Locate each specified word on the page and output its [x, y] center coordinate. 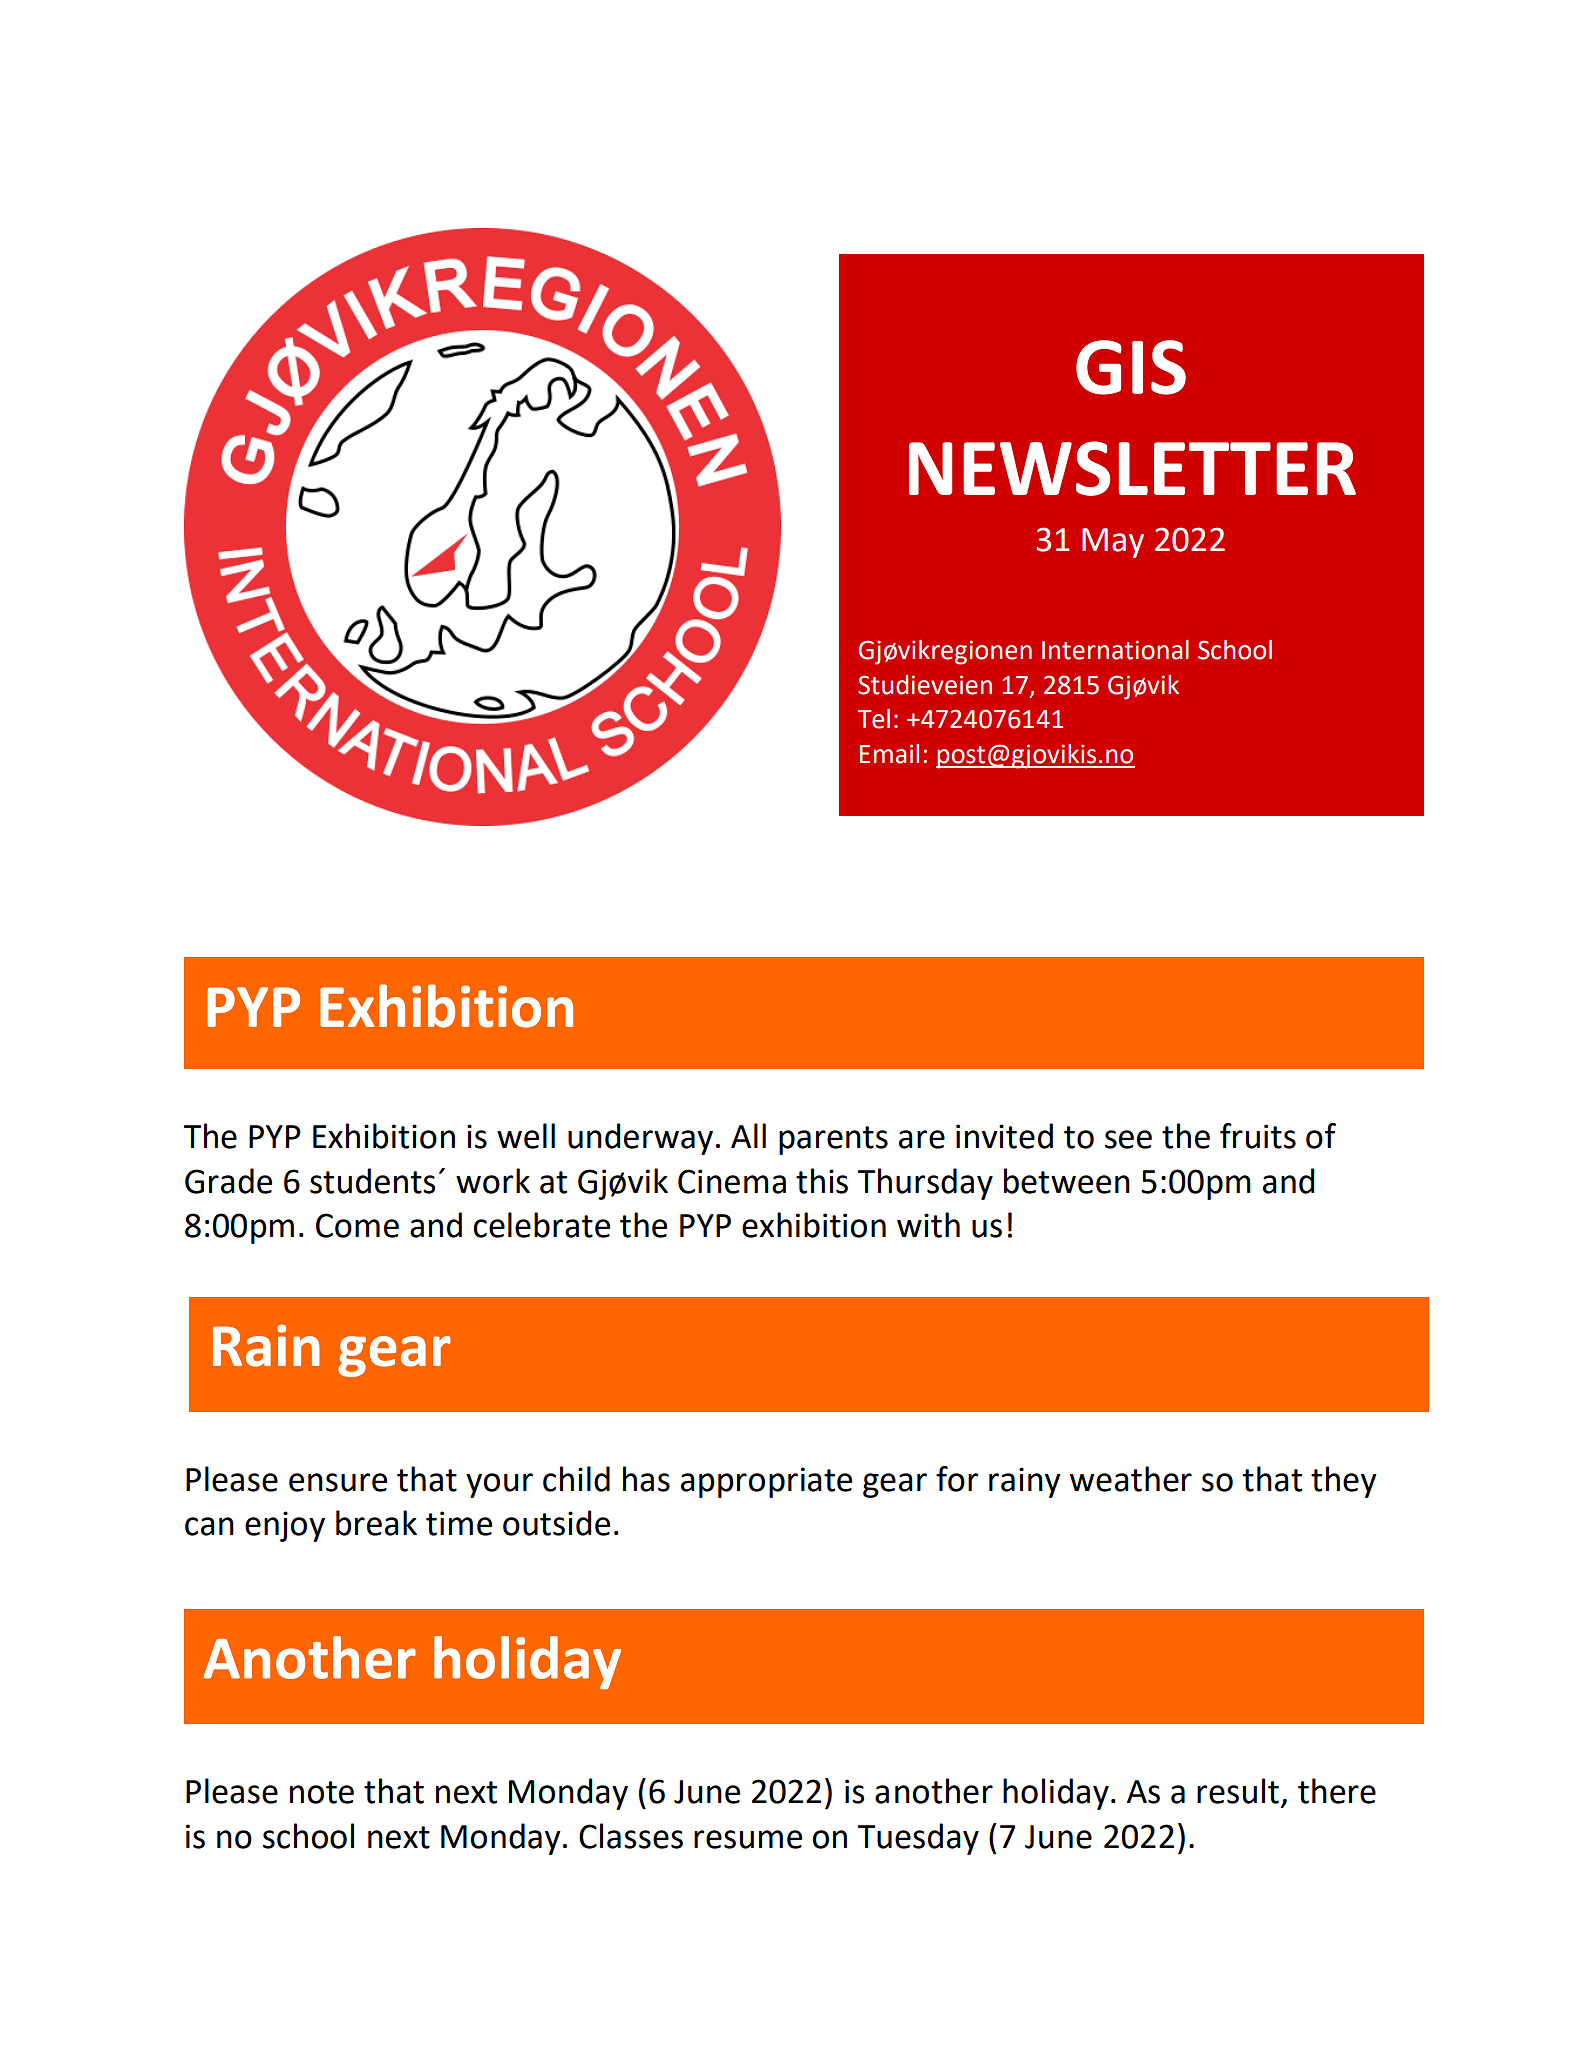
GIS [1131, 367]
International [1115, 650]
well [526, 1136]
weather [1131, 1479]
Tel [873, 719]
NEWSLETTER [1132, 468]
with [928, 1225]
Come [357, 1225]
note [322, 1792]
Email [889, 754]
